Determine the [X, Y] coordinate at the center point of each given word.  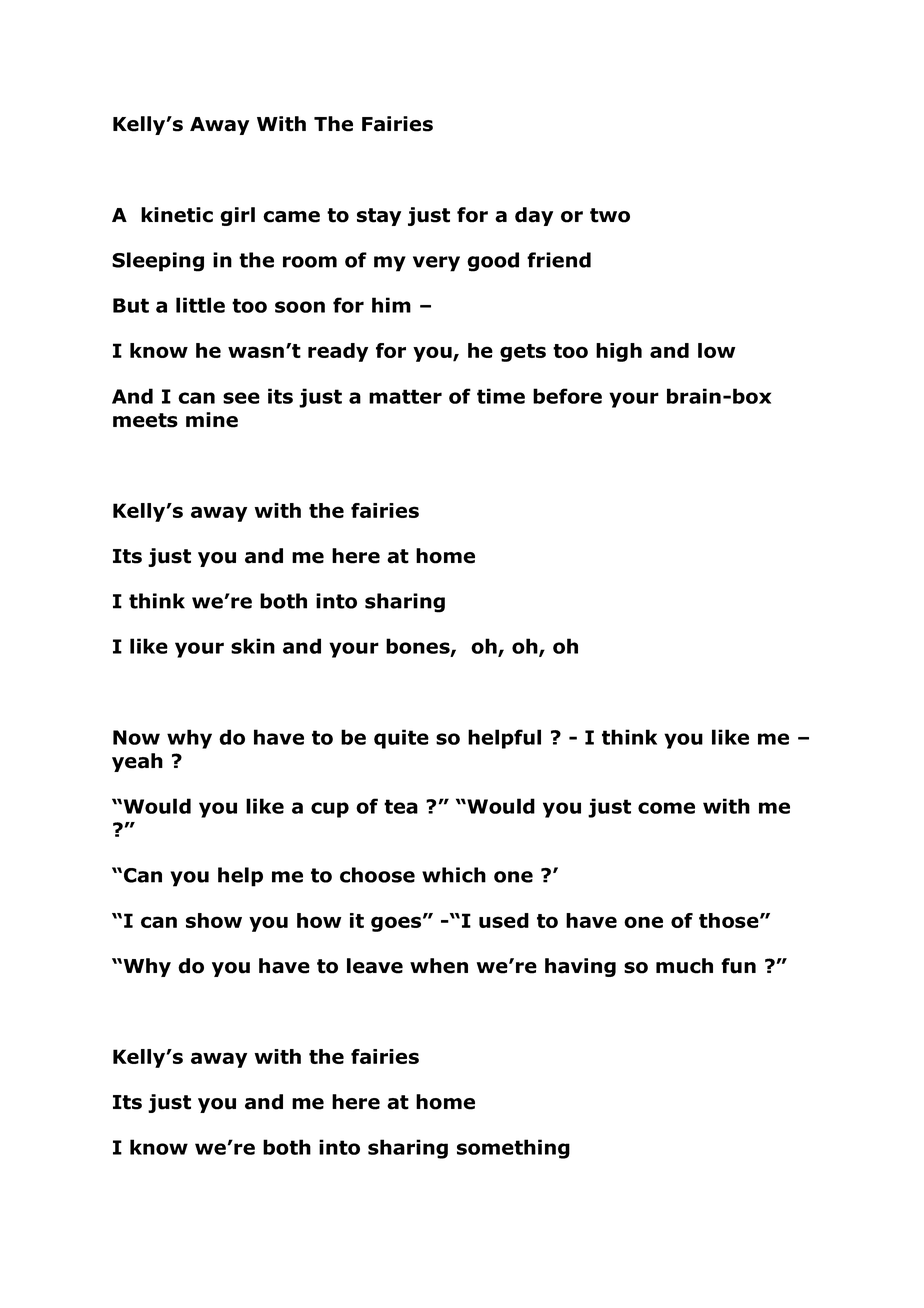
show [214, 920]
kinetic [177, 215]
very [436, 264]
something [513, 1149]
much [684, 966]
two [610, 215]
